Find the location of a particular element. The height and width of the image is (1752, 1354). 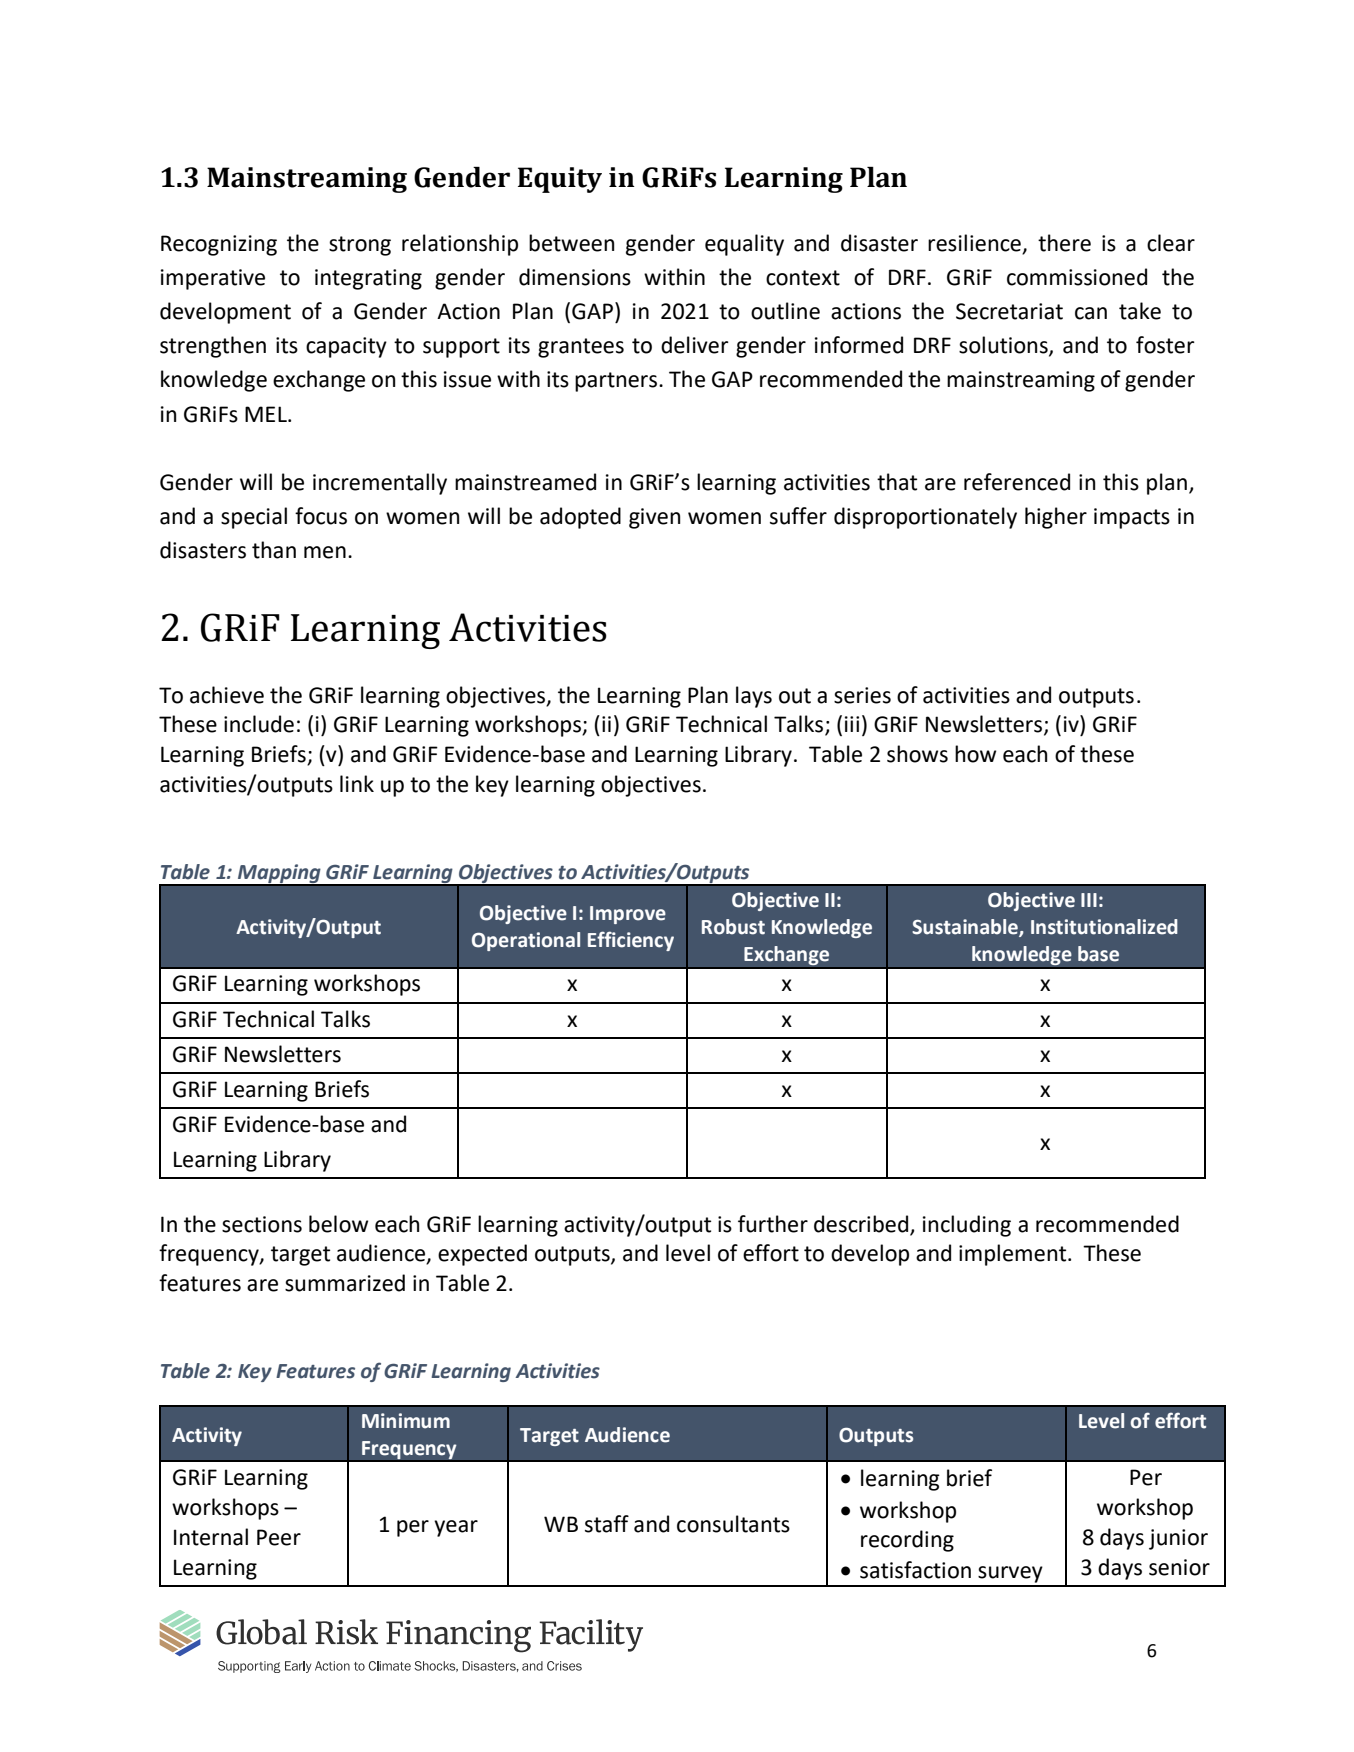

implement is located at coordinates (1014, 1255).
